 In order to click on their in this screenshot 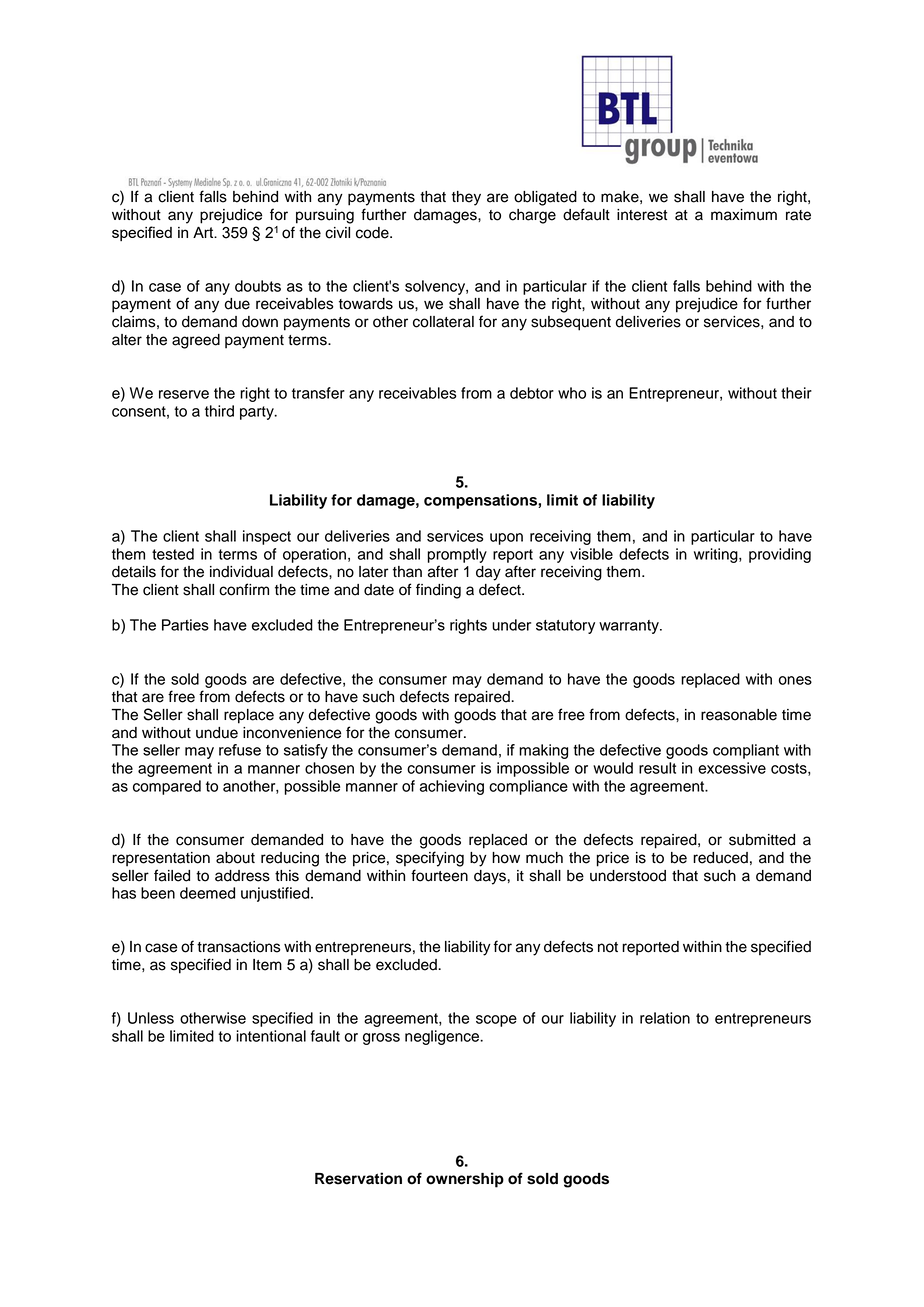, I will do `click(796, 393)`.
